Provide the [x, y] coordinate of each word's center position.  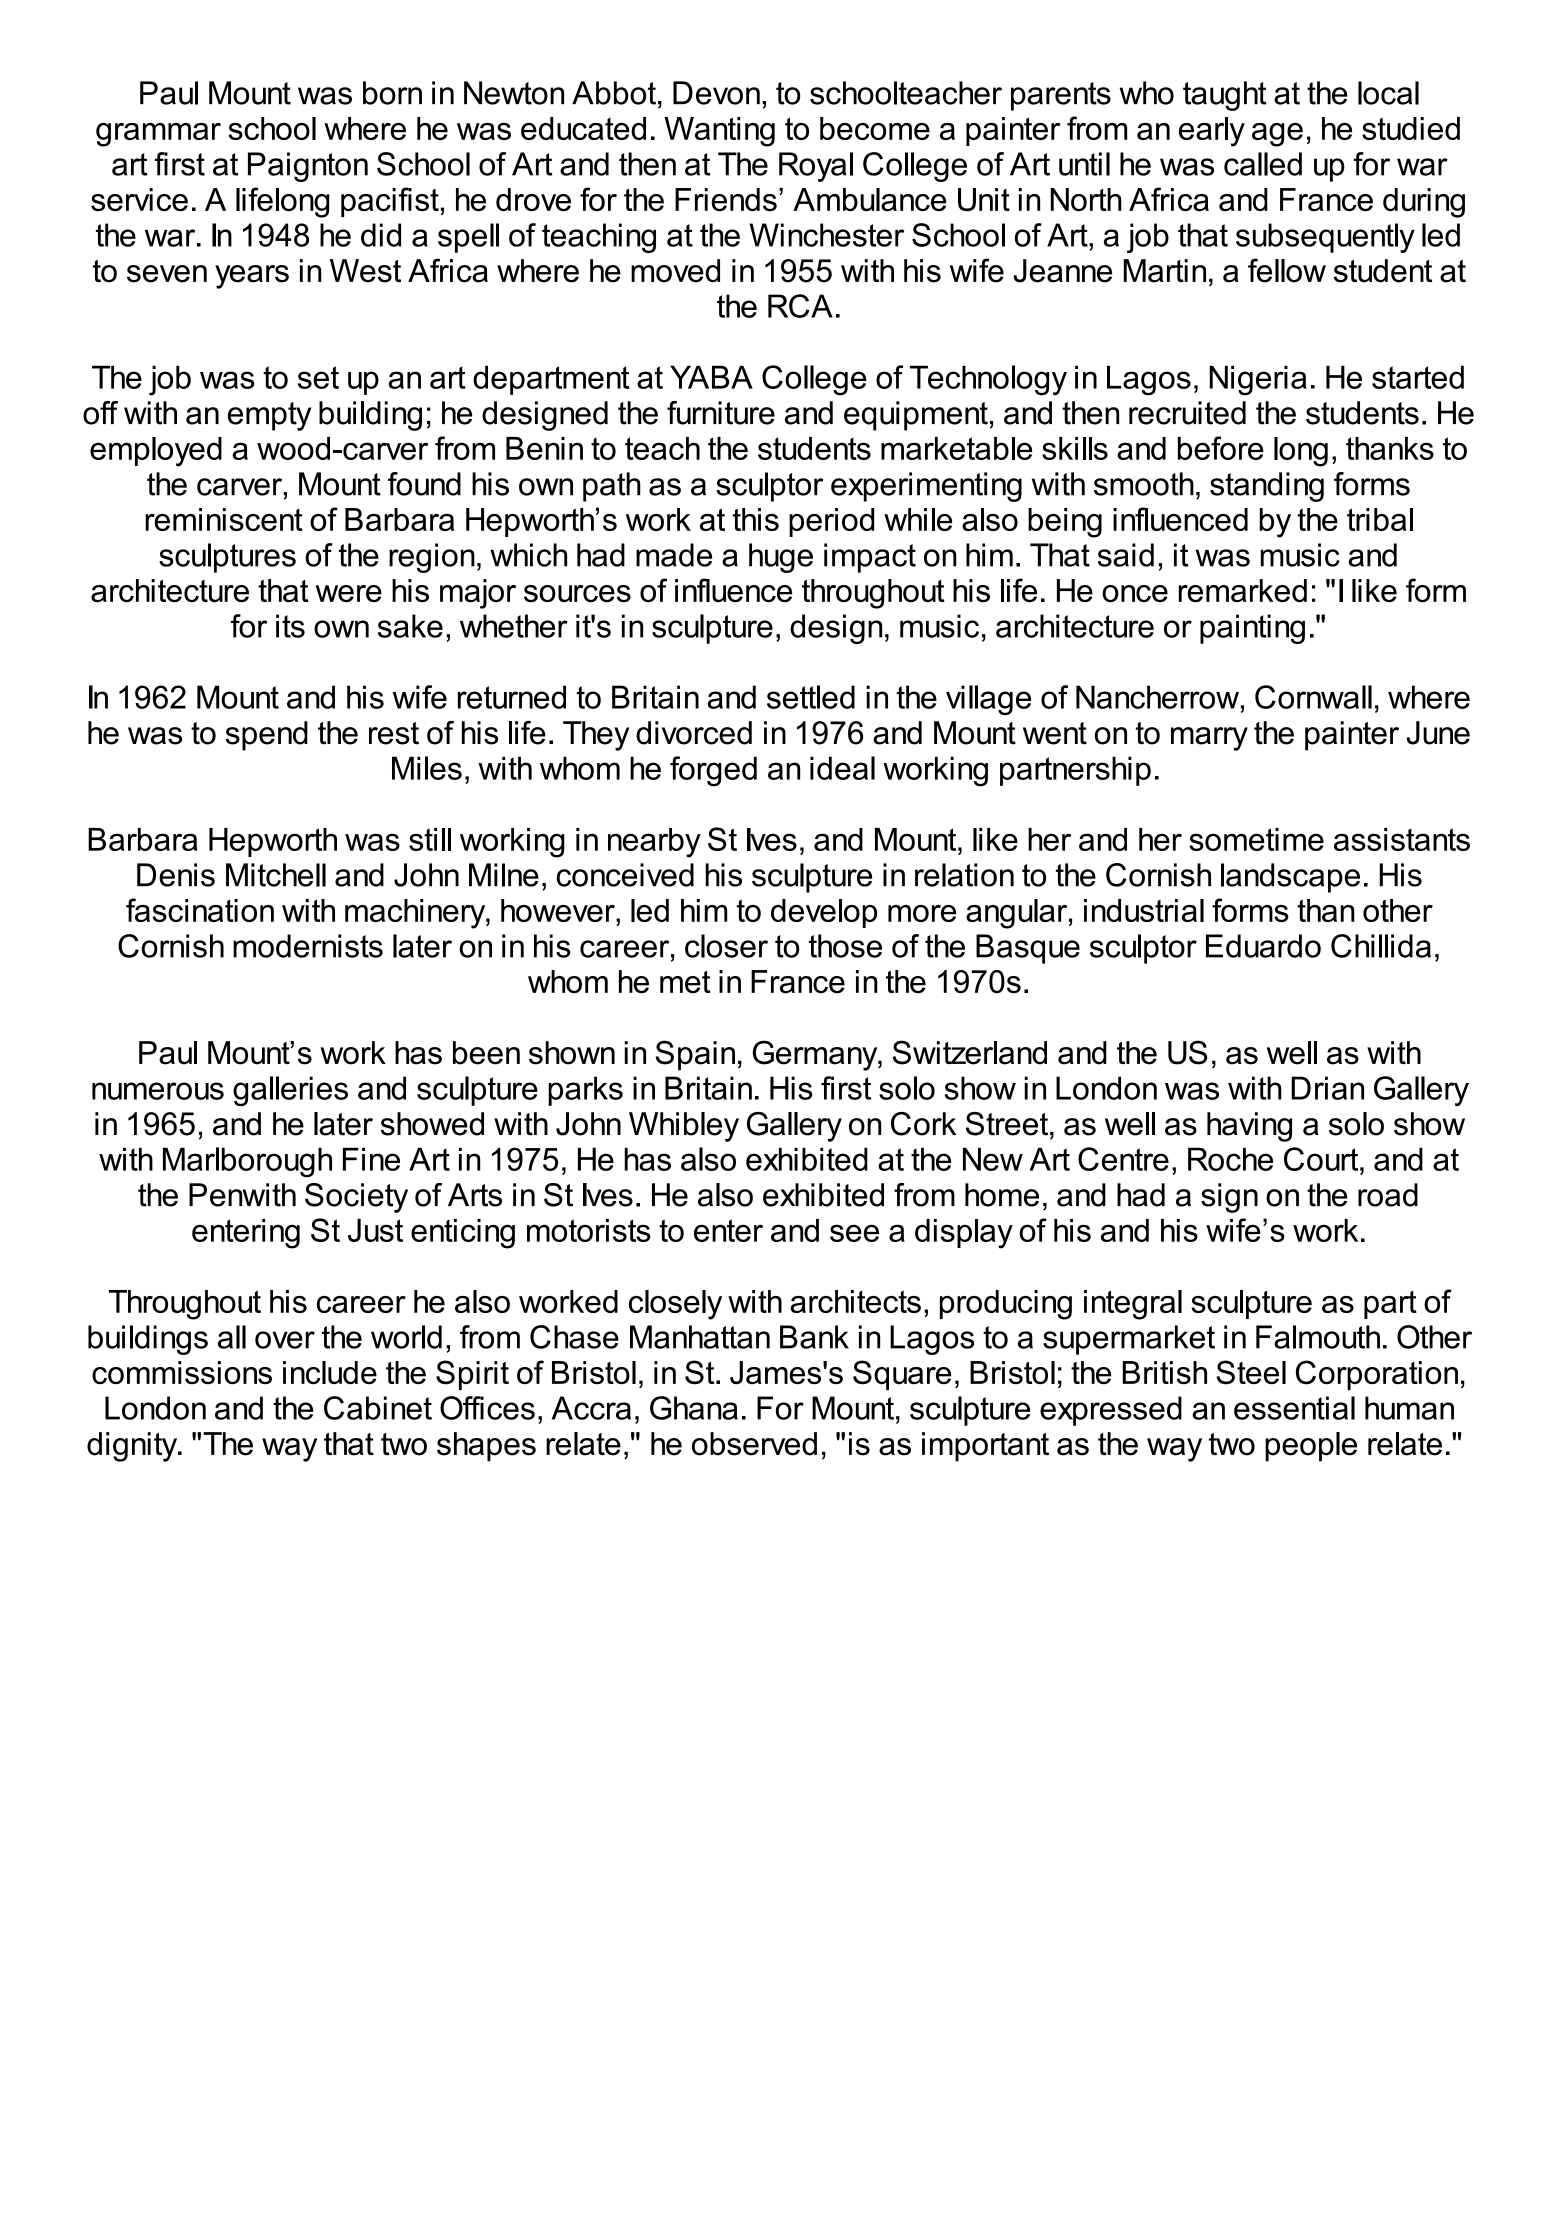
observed [754, 1444]
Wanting [719, 132]
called [1263, 164]
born [392, 93]
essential [1294, 1408]
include [330, 1373]
